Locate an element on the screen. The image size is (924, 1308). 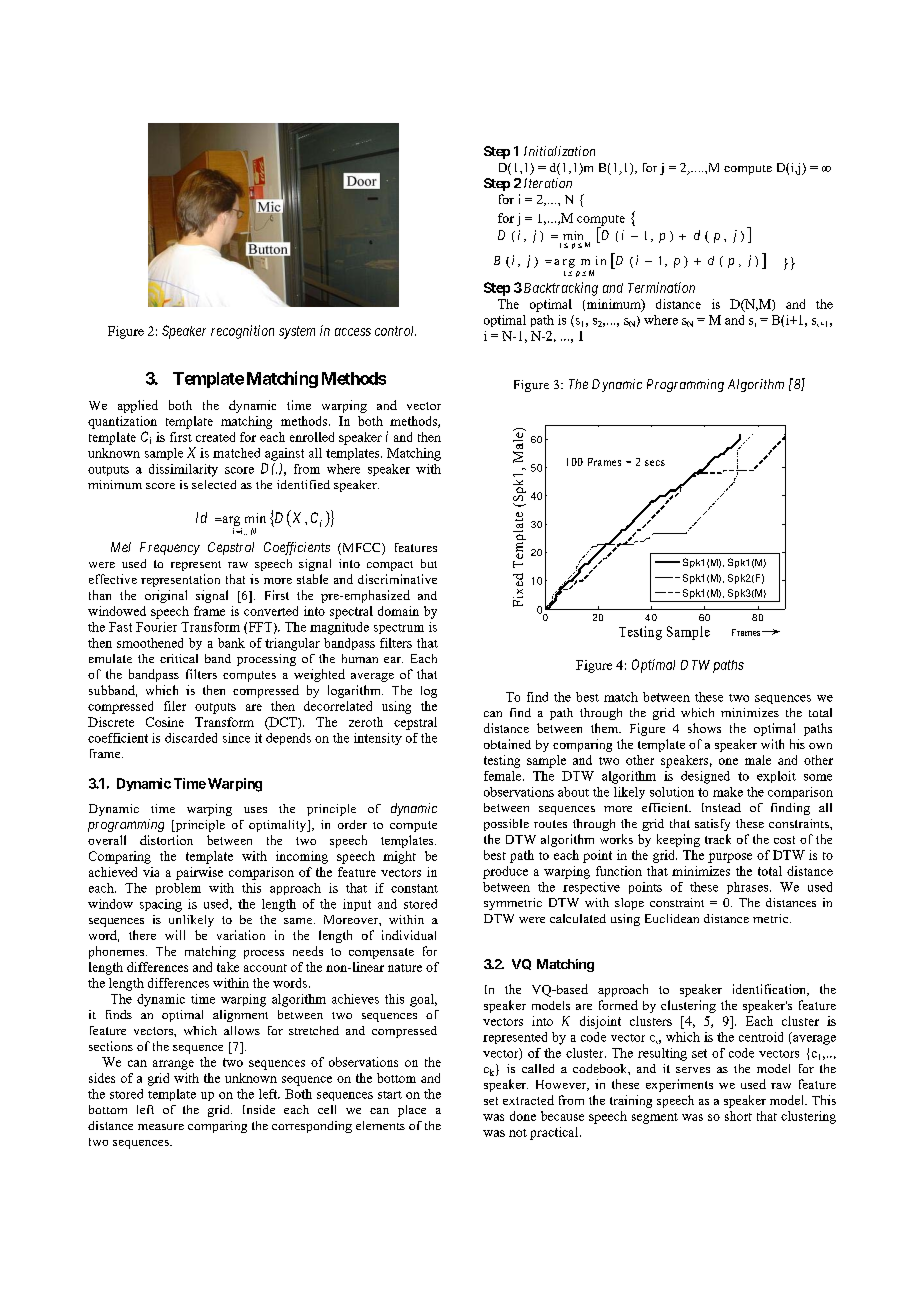
make is located at coordinates (728, 792).
